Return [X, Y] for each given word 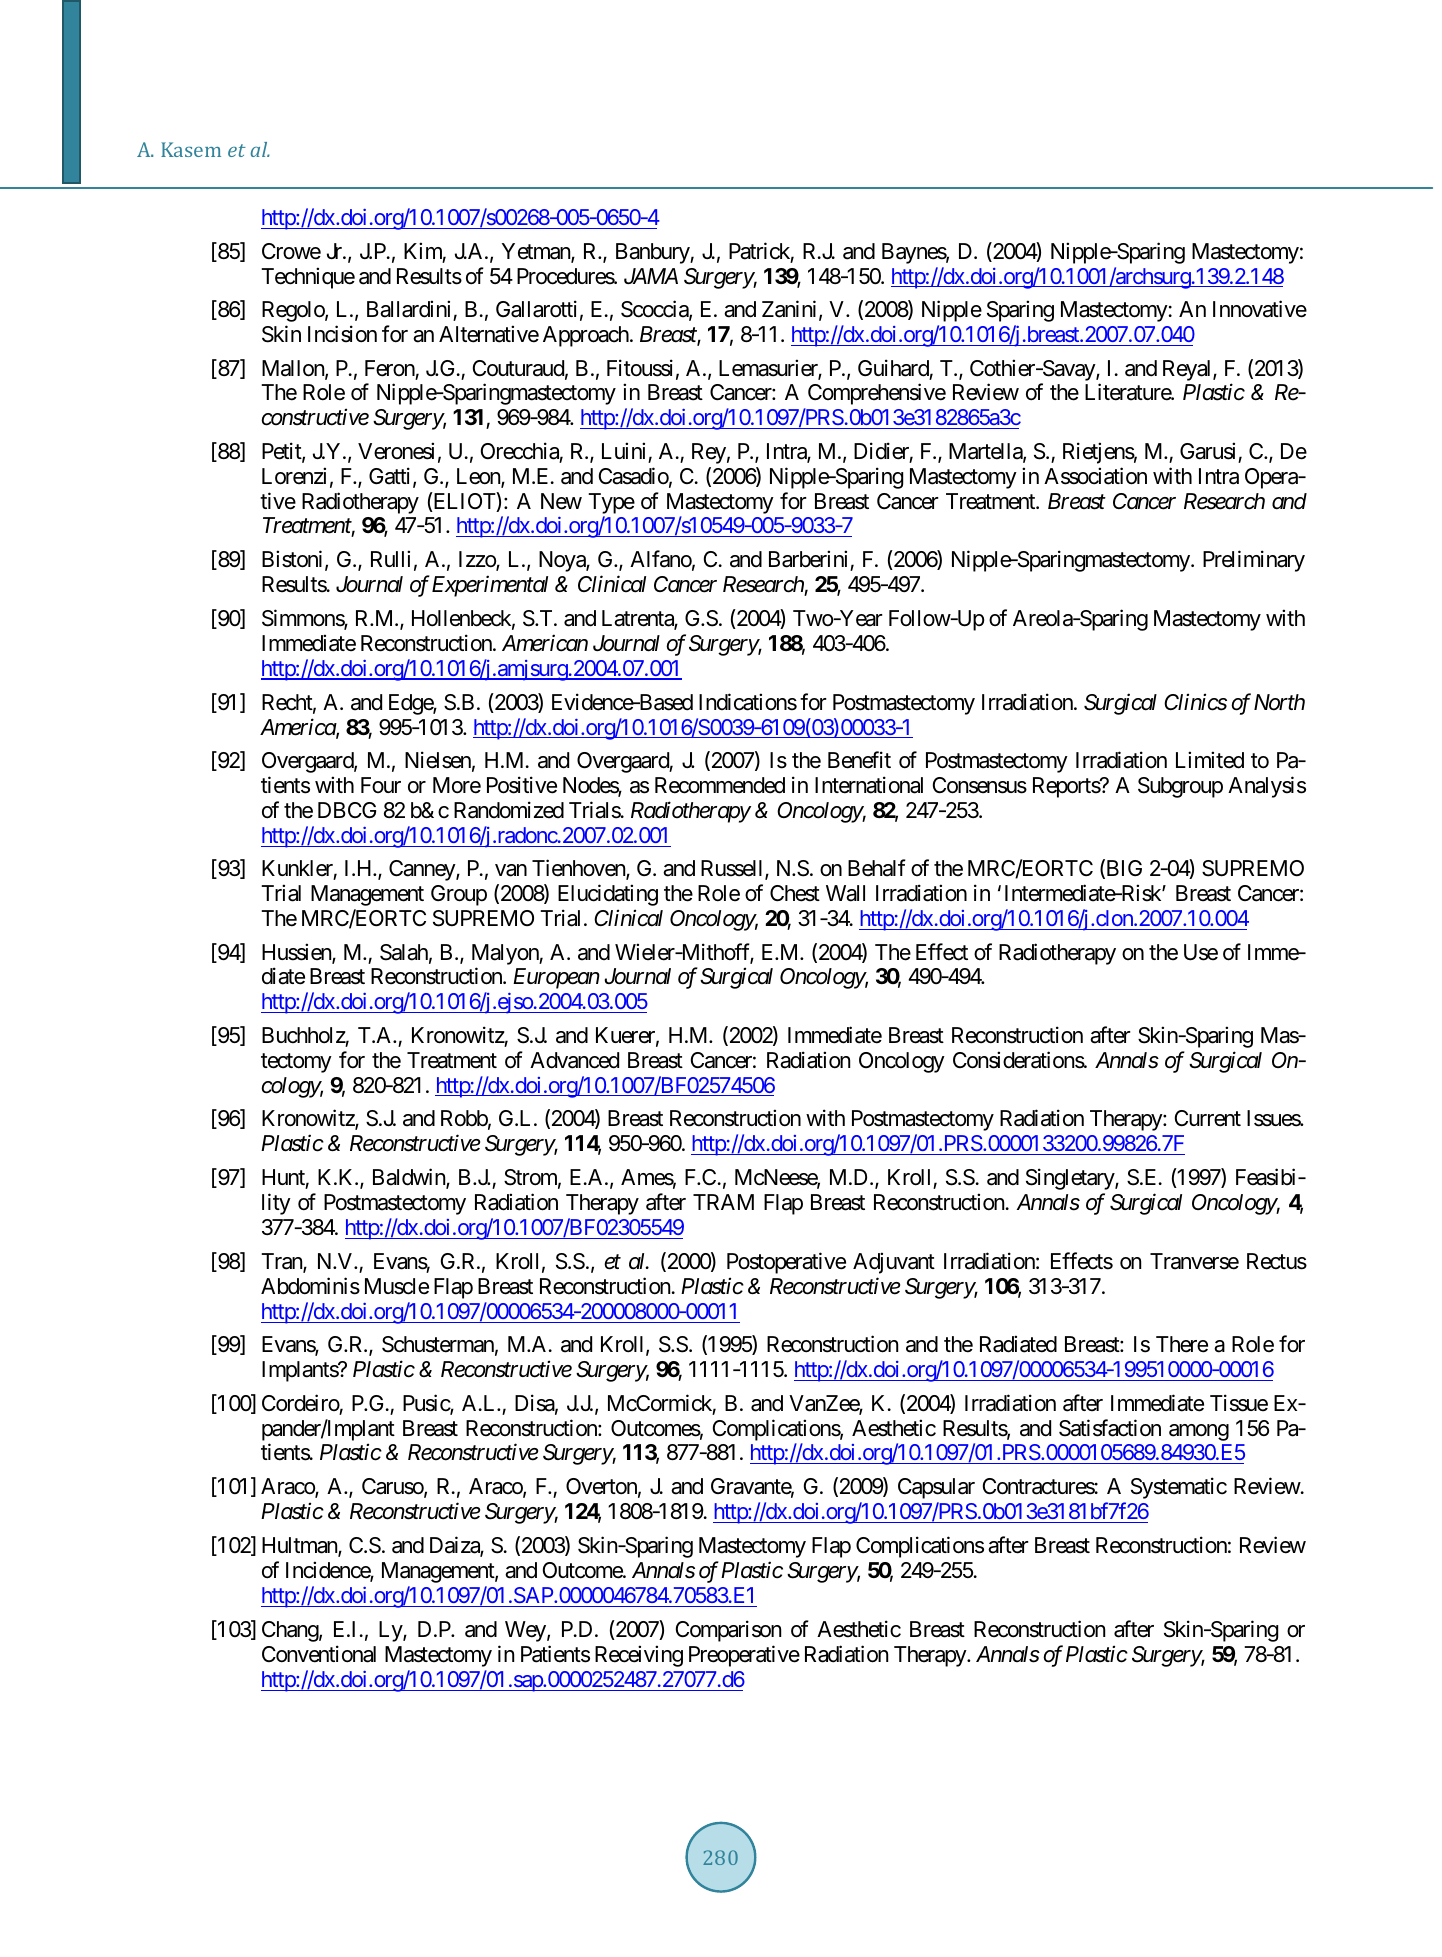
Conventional [319, 1654]
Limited [1210, 760]
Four [381, 785]
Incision [342, 334]
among [1199, 1432]
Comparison [728, 1631]
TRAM [723, 1202]
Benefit [859, 760]
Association [1095, 476]
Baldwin [410, 1178]
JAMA [651, 276]
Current [1208, 1118]
